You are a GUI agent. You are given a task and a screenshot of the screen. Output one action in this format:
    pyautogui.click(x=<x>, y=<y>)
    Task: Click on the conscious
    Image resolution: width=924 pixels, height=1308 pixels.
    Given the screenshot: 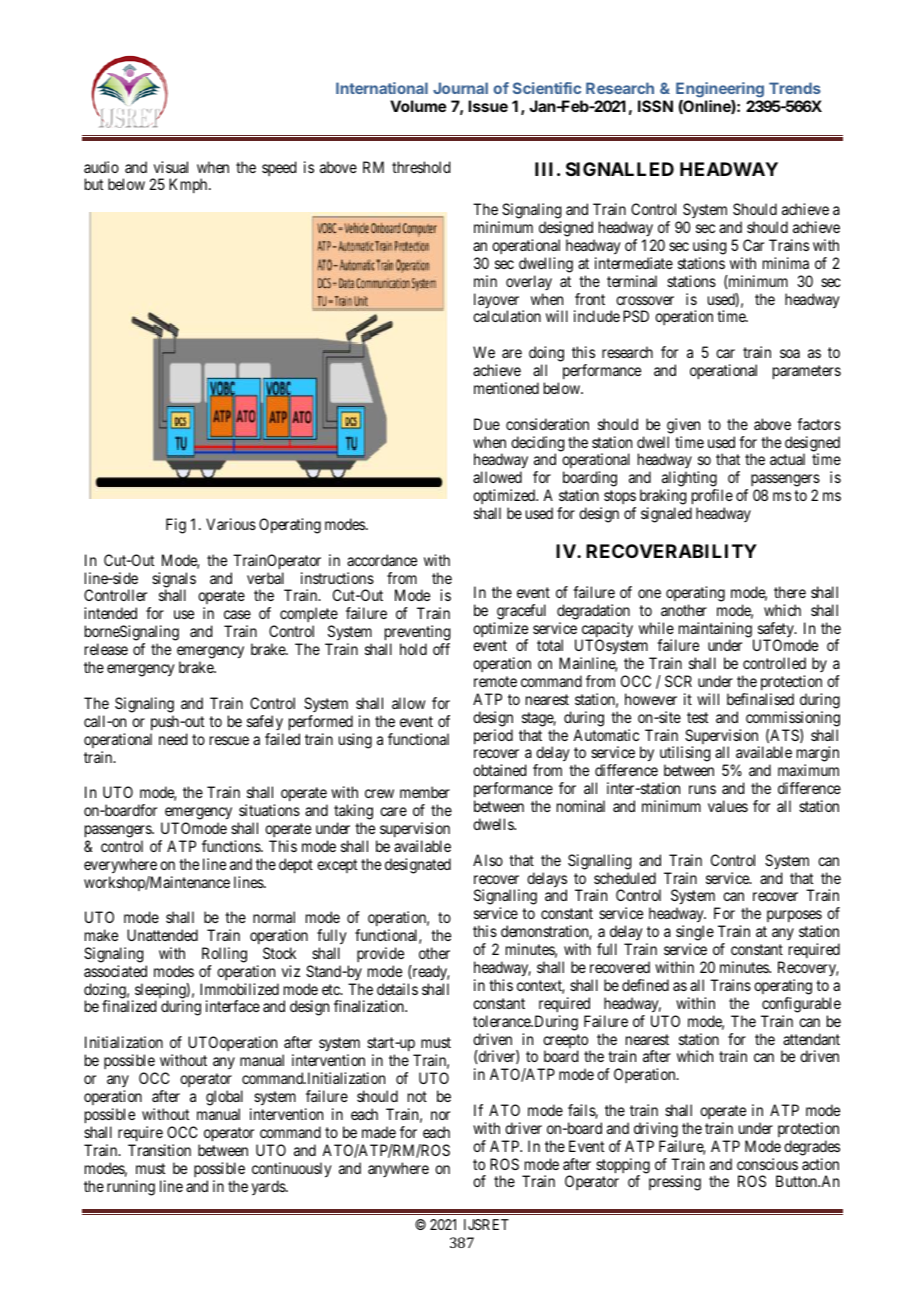 What is the action you would take?
    pyautogui.click(x=767, y=1164)
